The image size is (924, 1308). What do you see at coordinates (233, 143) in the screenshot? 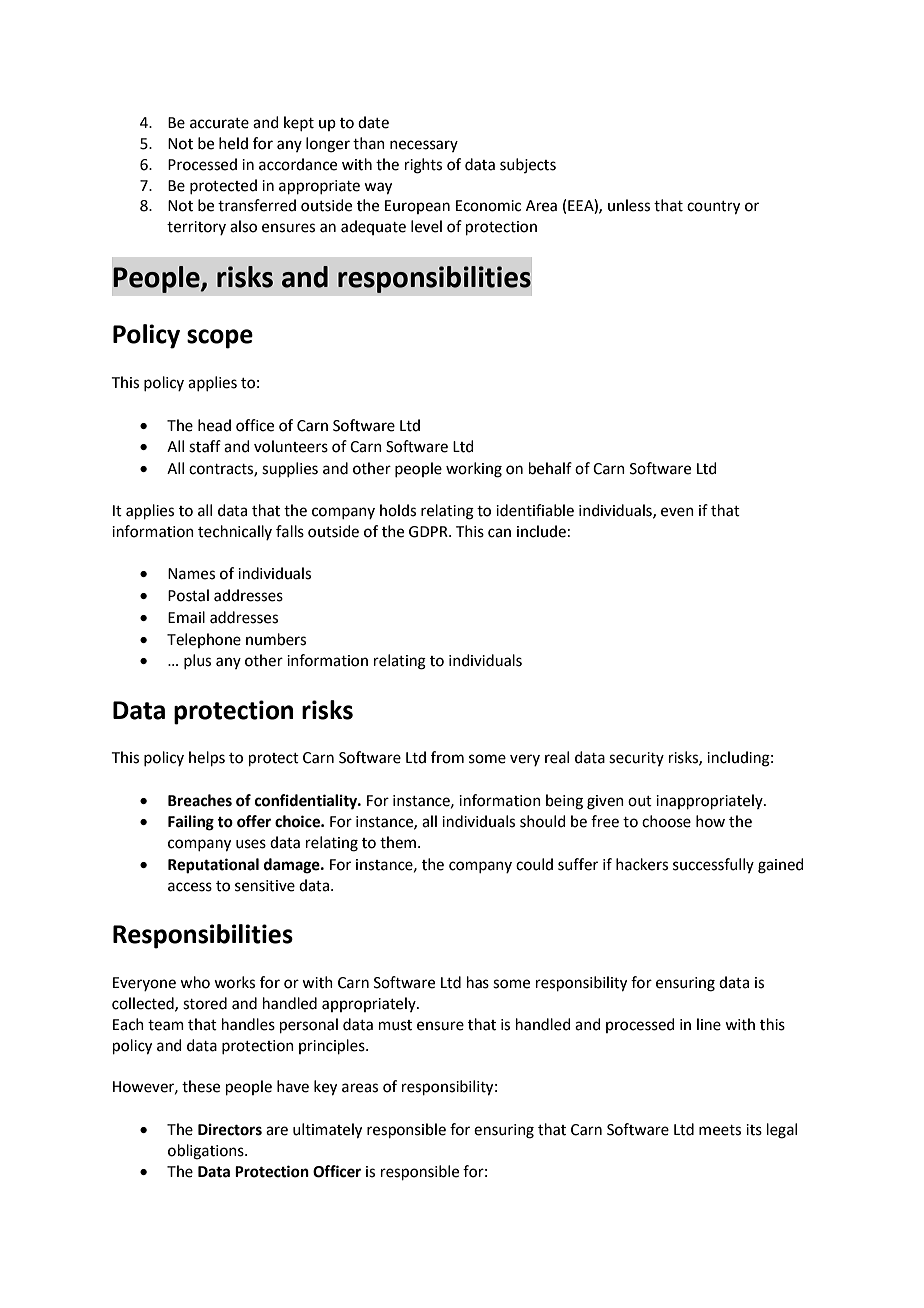
I see `held` at bounding box center [233, 143].
